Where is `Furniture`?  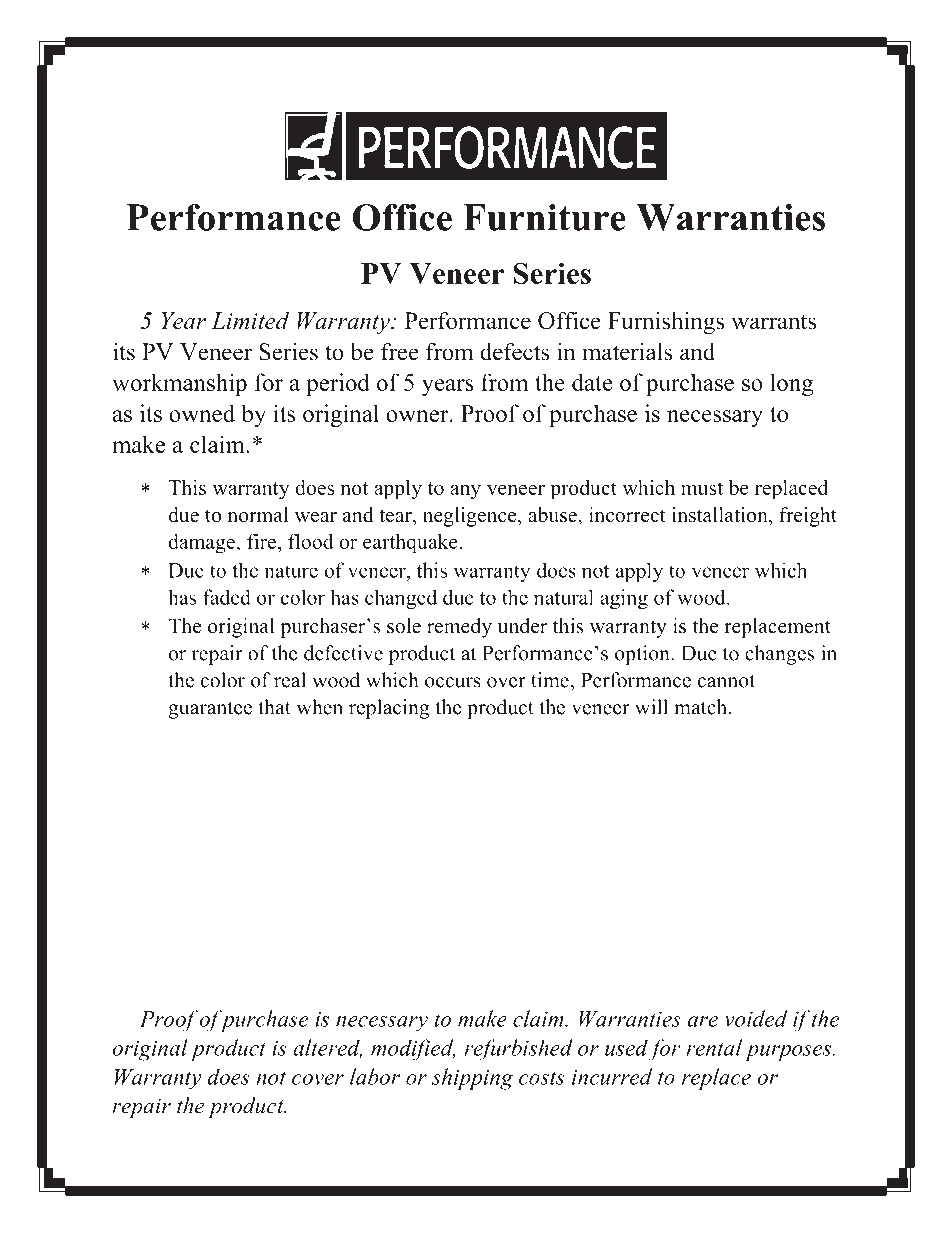 Furniture is located at coordinates (544, 217).
